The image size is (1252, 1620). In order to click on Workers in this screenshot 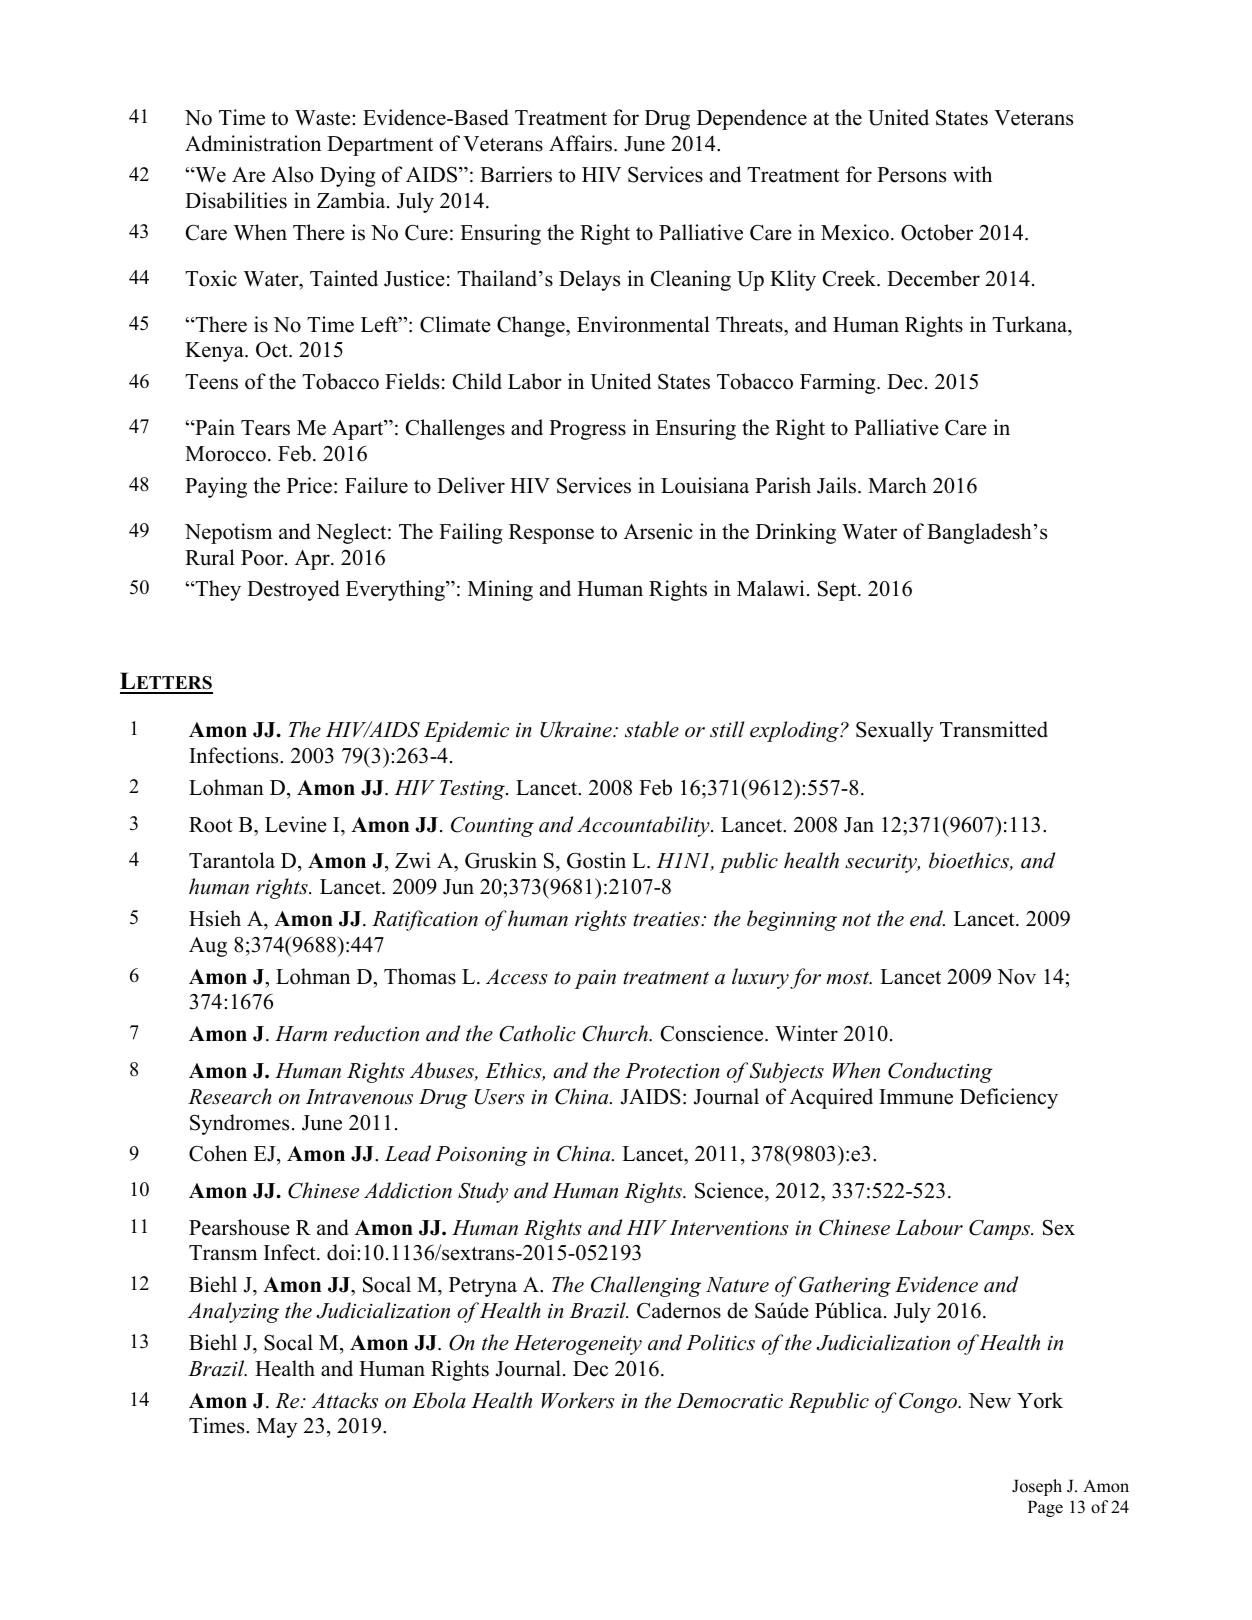, I will do `click(578, 1400)`.
